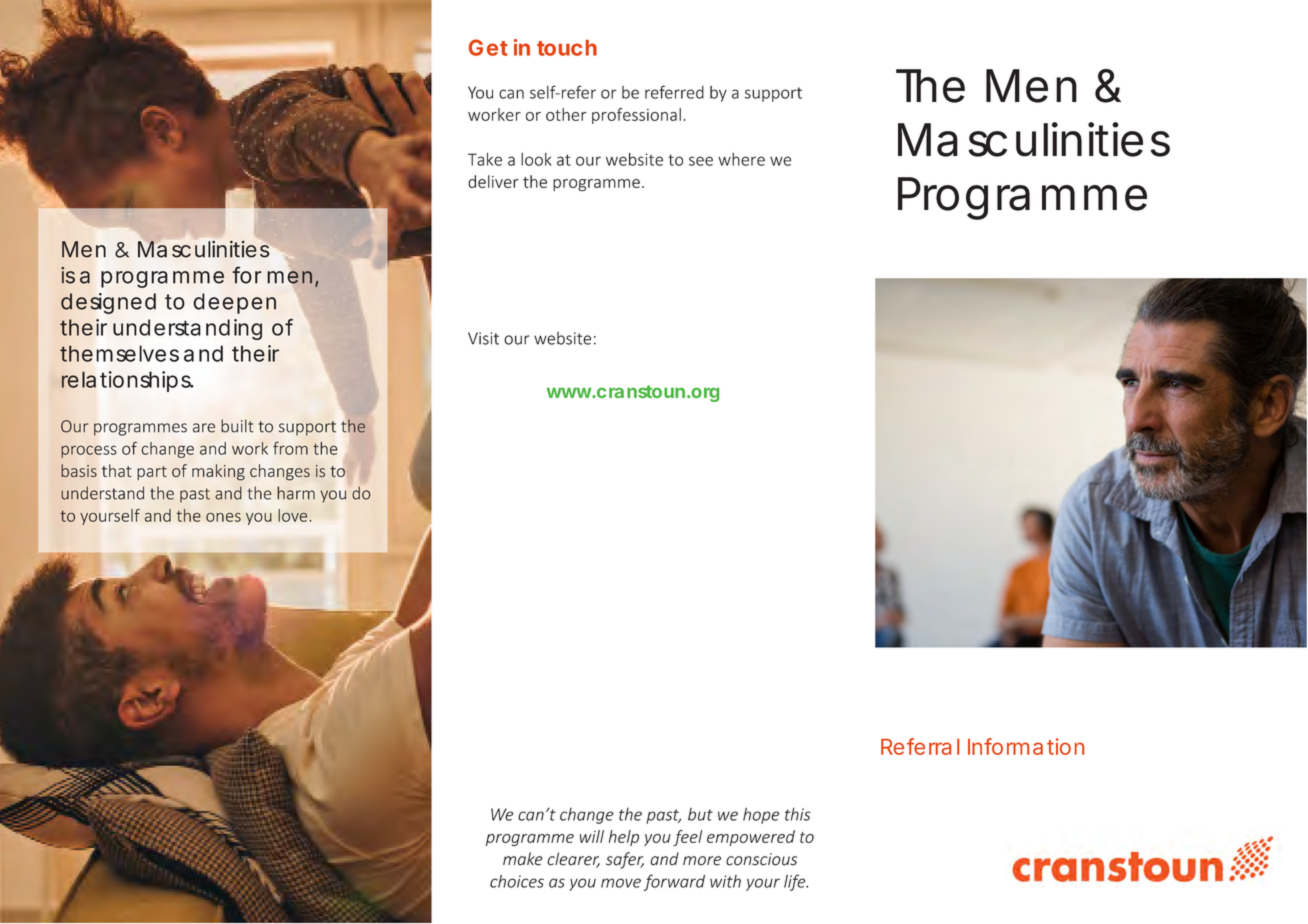 This screenshot has width=1308, height=924. I want to click on harm, so click(296, 493).
